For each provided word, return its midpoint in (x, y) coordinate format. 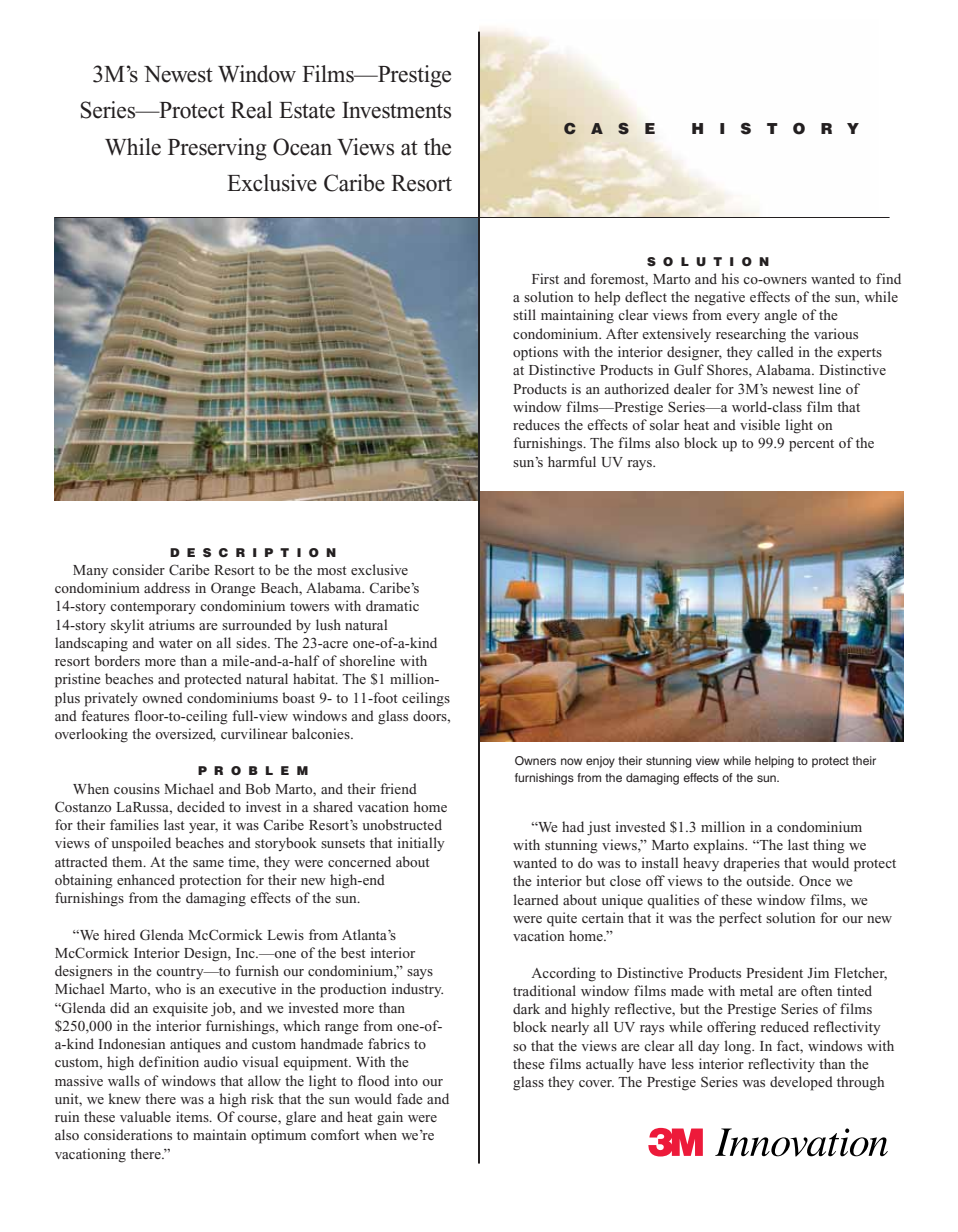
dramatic (392, 605)
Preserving (217, 149)
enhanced (146, 879)
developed (801, 1083)
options (535, 353)
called (775, 351)
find (888, 278)
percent (811, 445)
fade (410, 1098)
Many (90, 571)
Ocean (302, 147)
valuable (145, 1116)
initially (421, 844)
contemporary (153, 608)
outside (769, 880)
